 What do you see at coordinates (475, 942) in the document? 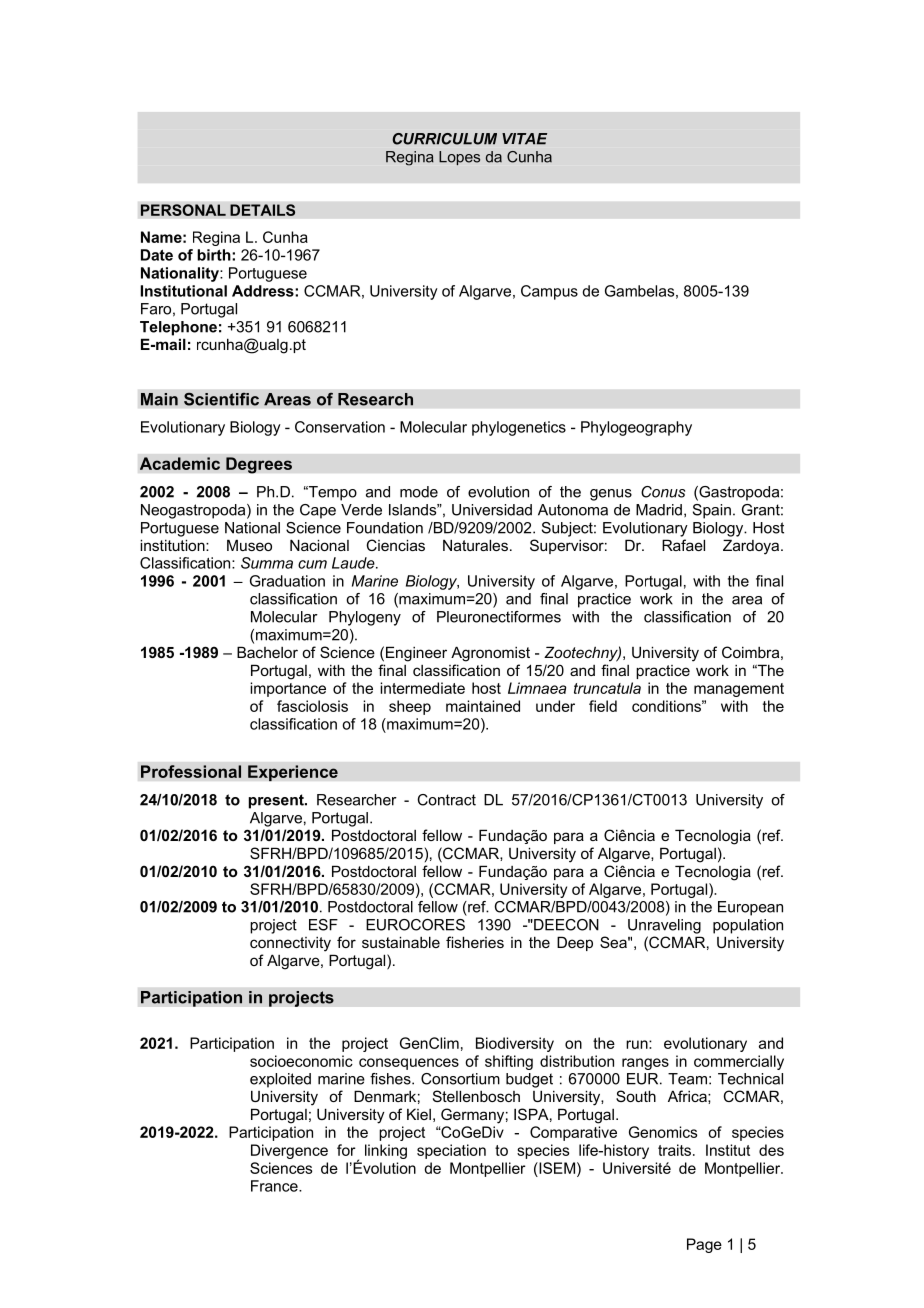
I see `fisheries` at bounding box center [475, 942].
